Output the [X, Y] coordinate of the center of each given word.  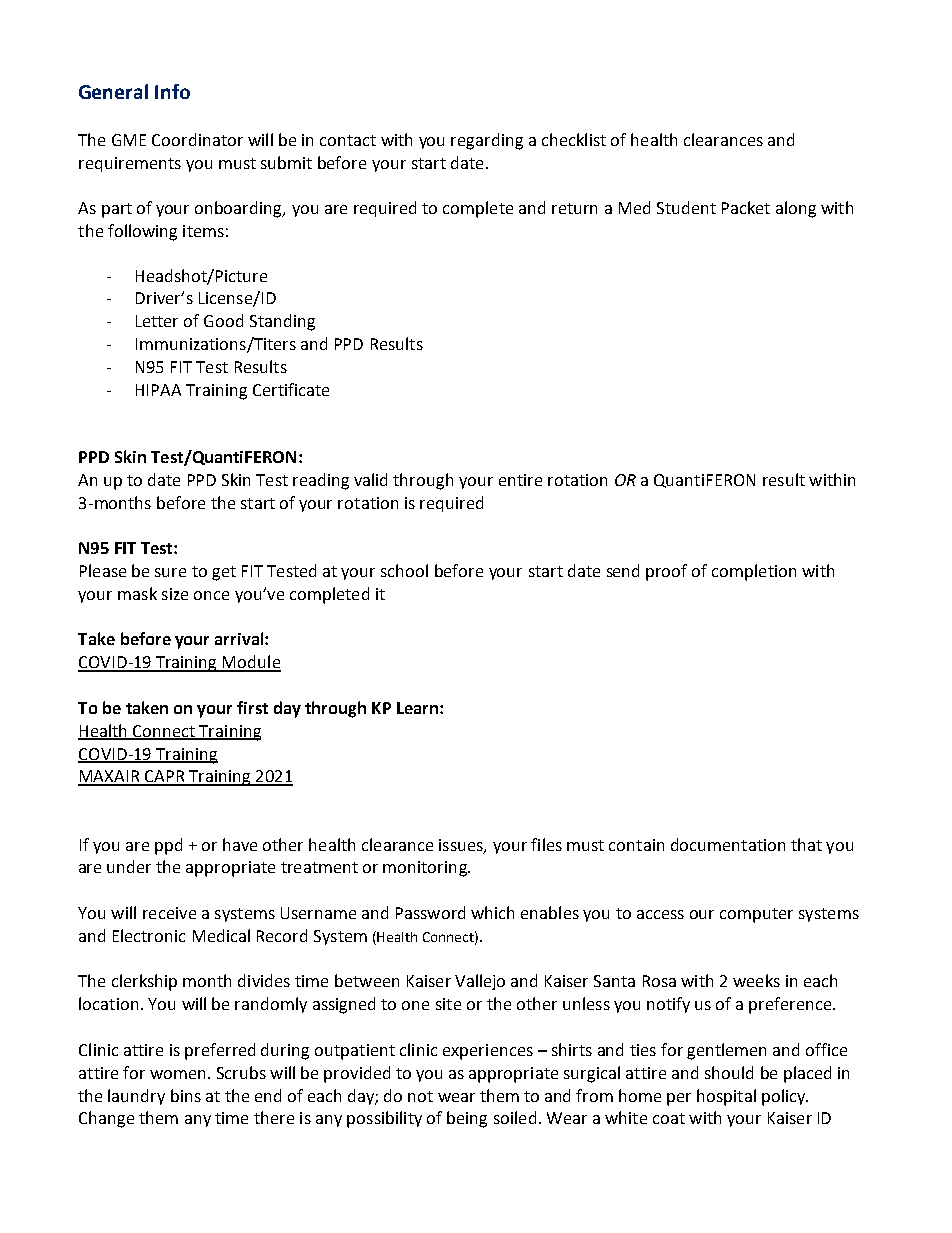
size [175, 594]
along [796, 209]
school [404, 570]
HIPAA [158, 390]
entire [520, 480]
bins [186, 1095]
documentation [728, 844]
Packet [746, 207]
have [240, 844]
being [467, 1119]
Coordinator [197, 139]
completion [754, 572]
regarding [487, 141]
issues [462, 846]
